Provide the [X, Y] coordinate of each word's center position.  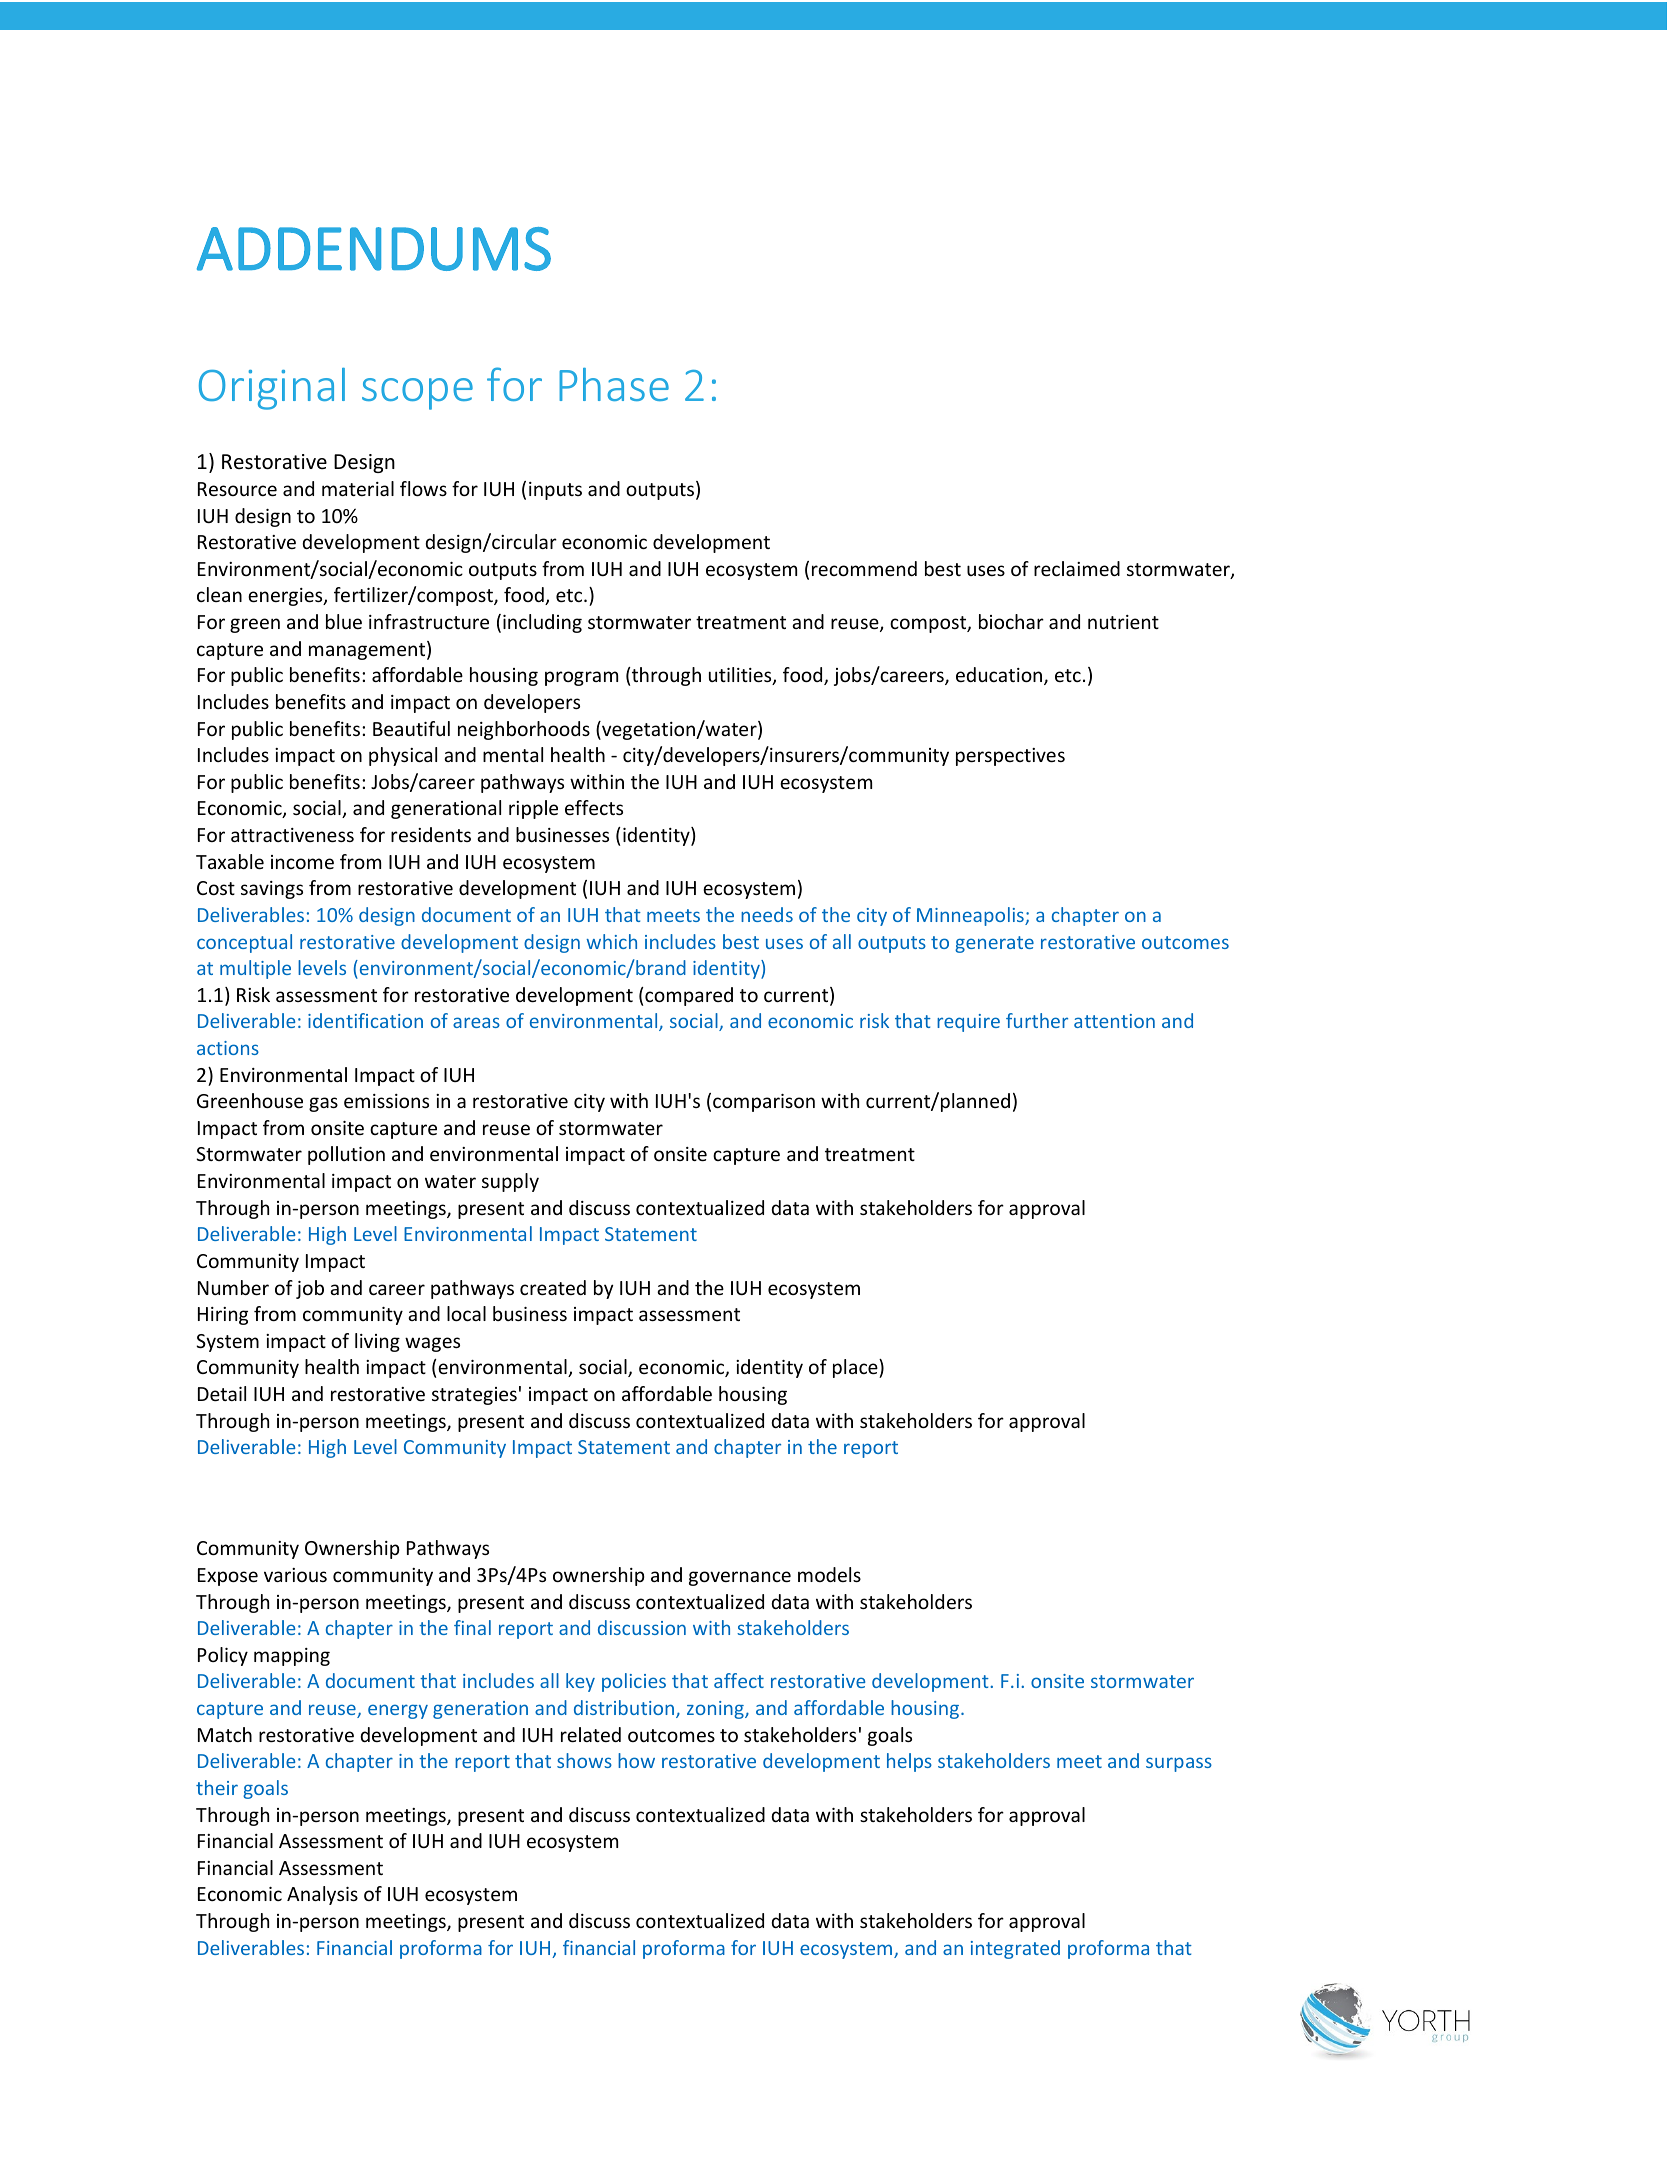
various [295, 1575]
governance [740, 1578]
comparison [764, 1103]
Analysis [322, 1895]
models [829, 1574]
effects [594, 807]
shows [584, 1760]
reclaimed [1077, 568]
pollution [346, 1155]
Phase [614, 384]
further [1037, 1020]
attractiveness [292, 835]
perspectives [1010, 757]
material [358, 488]
